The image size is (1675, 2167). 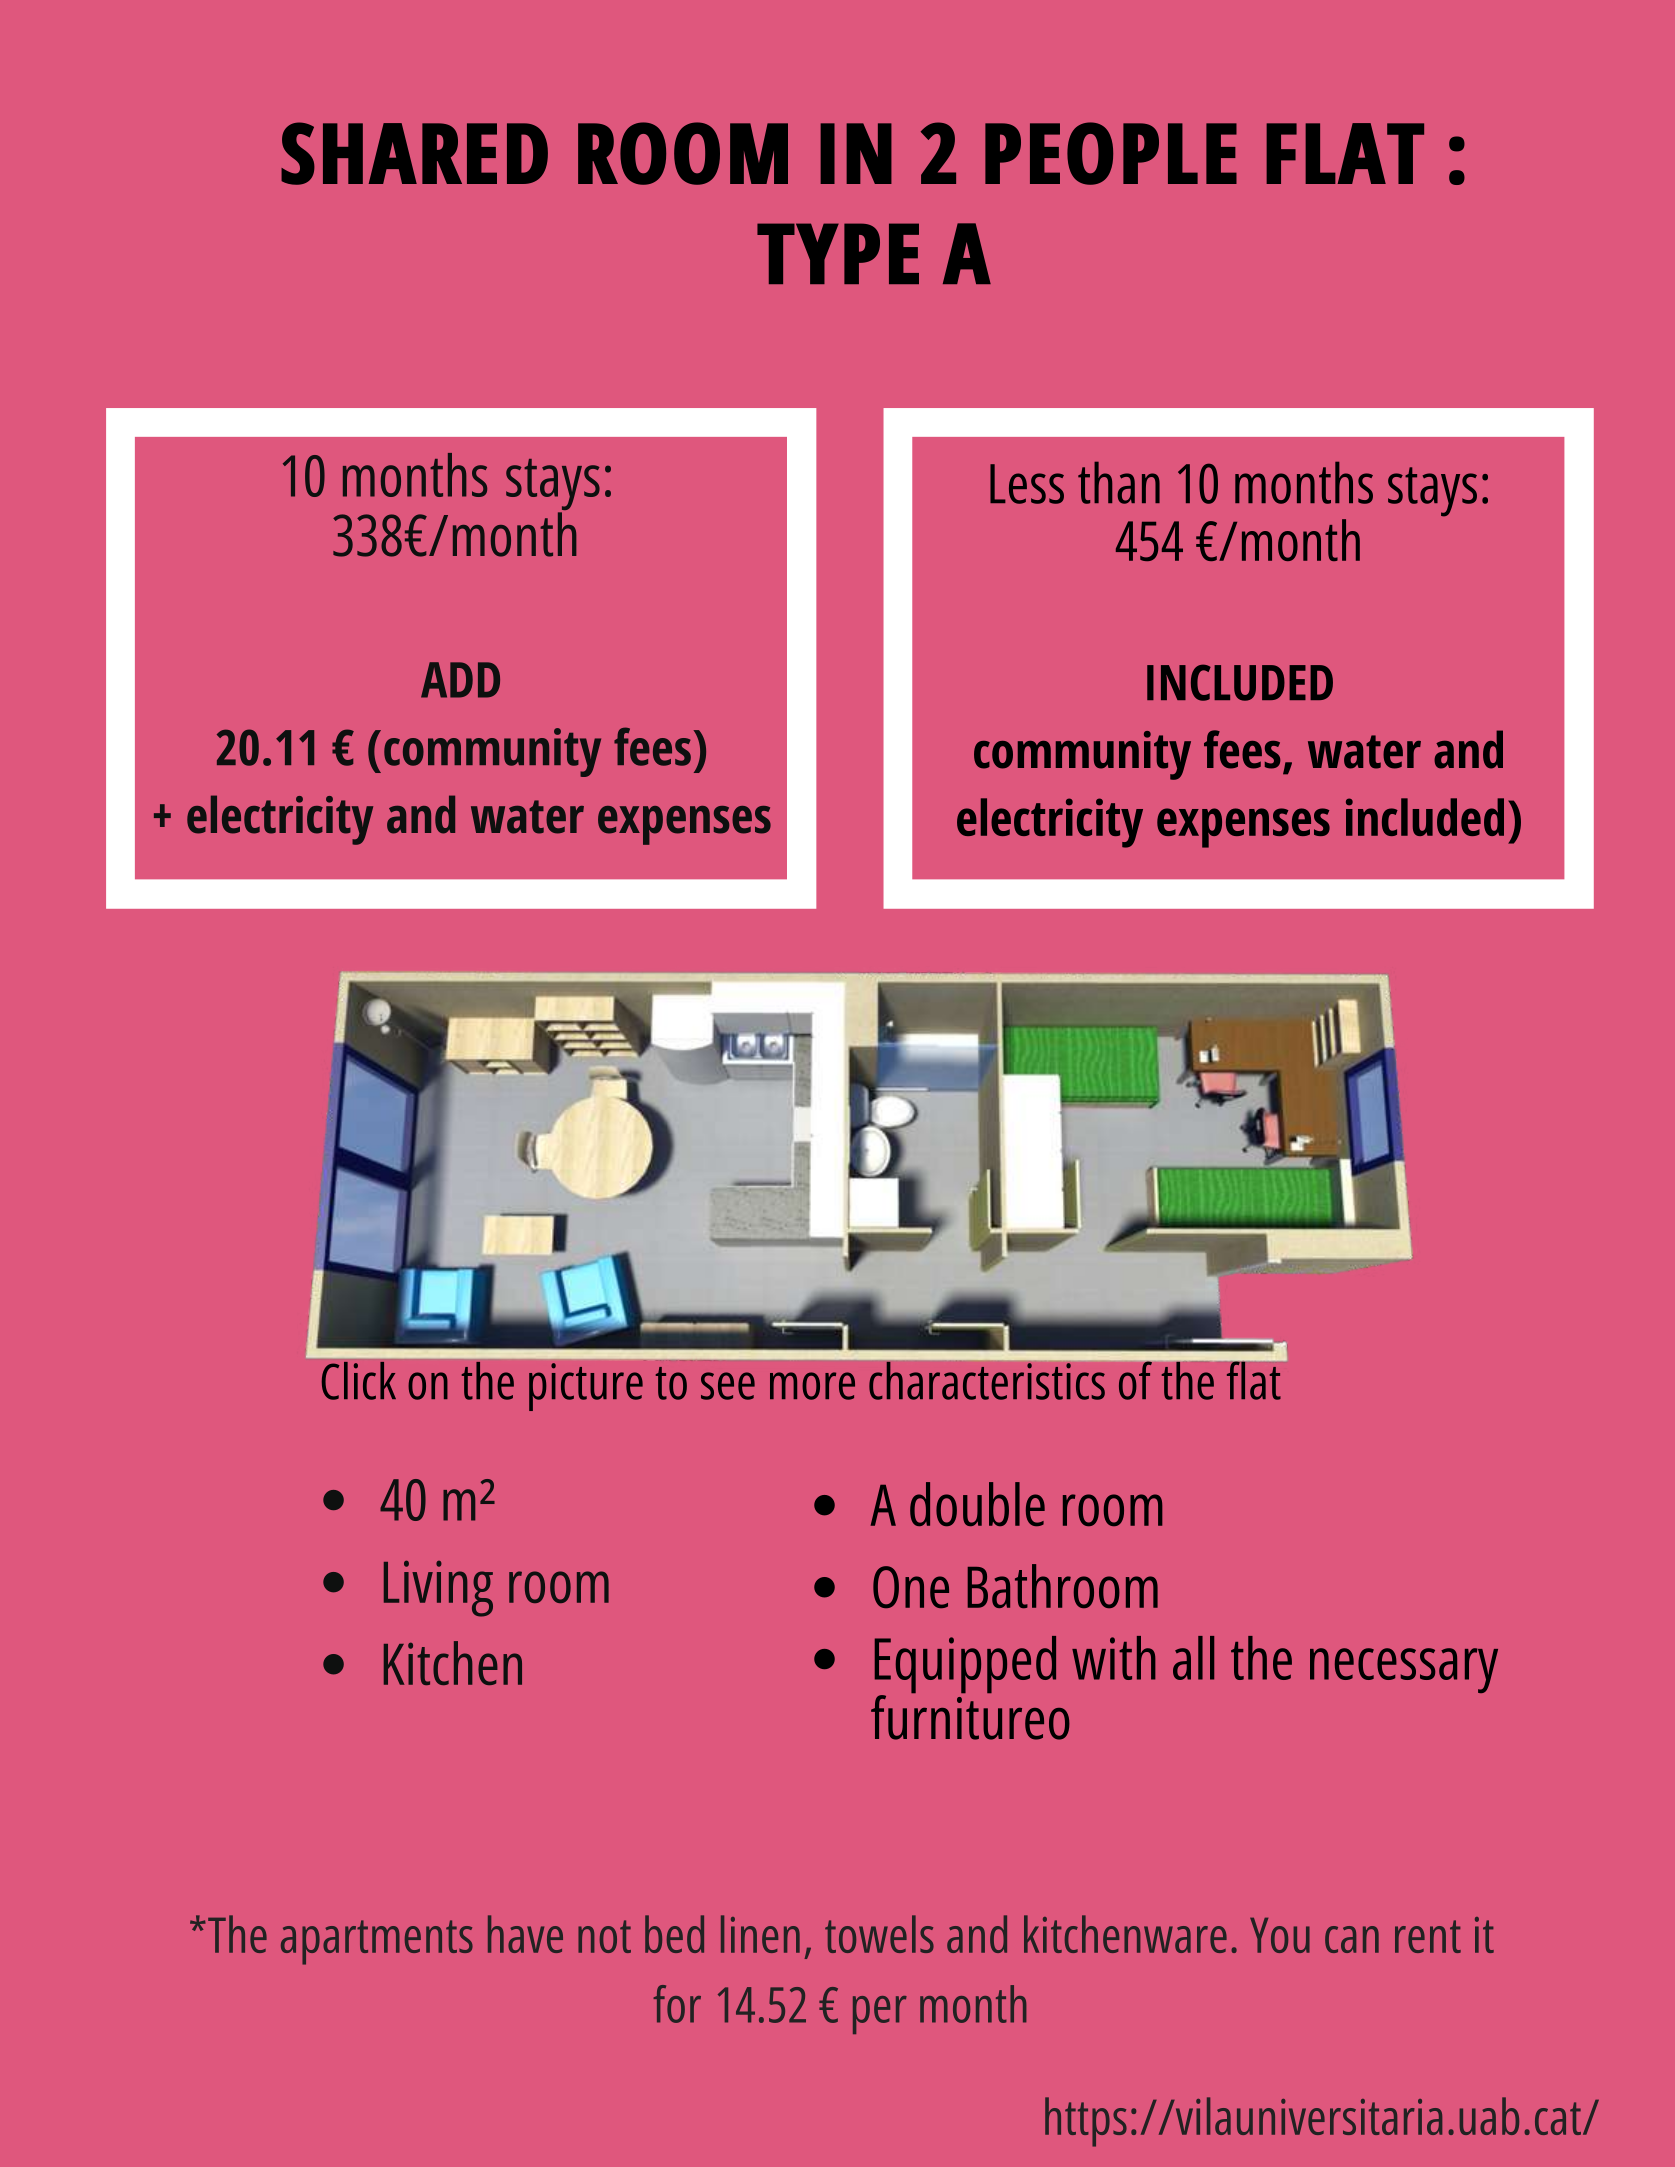 I want to click on TYPE, so click(x=838, y=253).
